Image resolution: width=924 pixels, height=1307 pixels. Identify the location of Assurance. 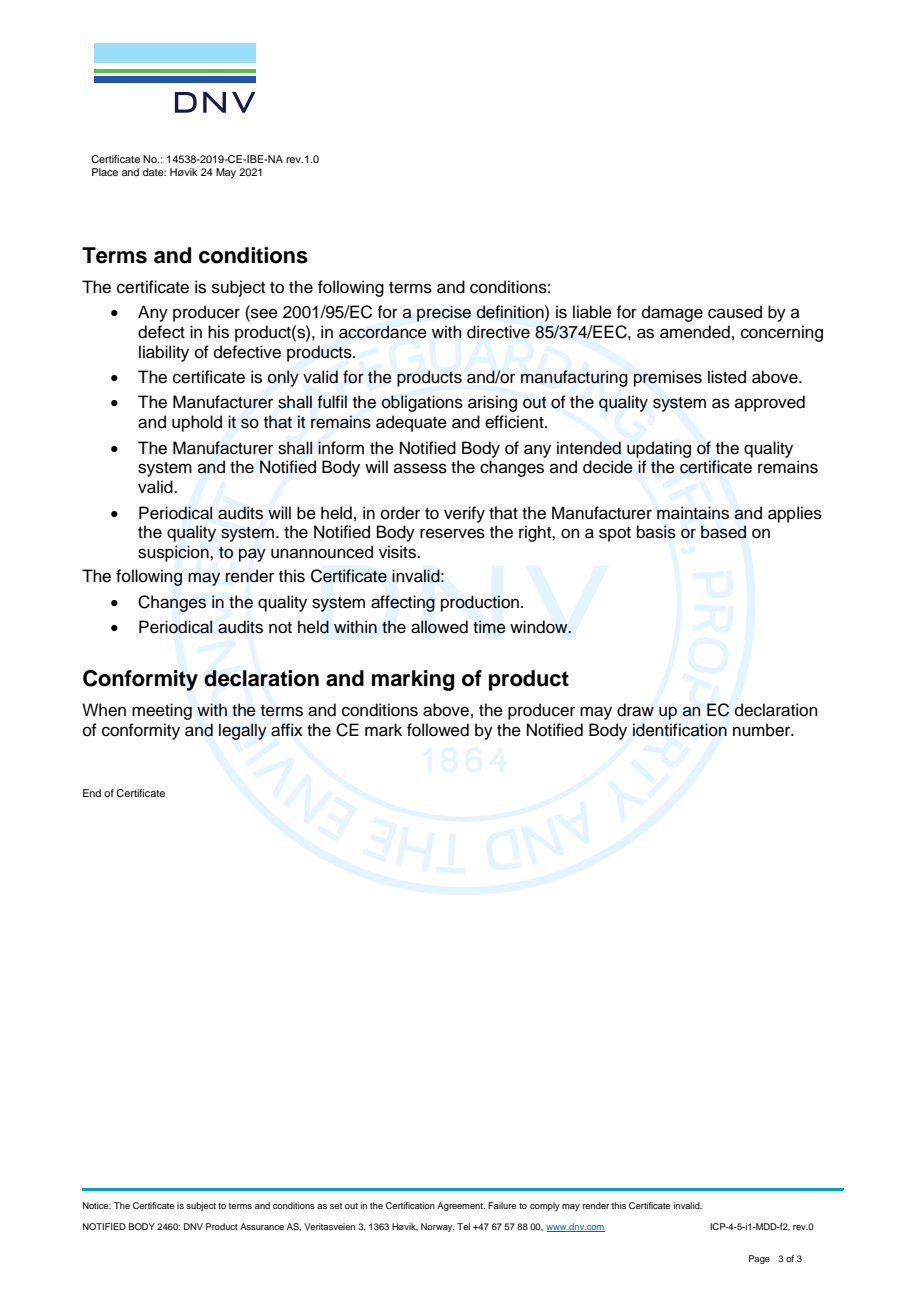
(262, 1226).
